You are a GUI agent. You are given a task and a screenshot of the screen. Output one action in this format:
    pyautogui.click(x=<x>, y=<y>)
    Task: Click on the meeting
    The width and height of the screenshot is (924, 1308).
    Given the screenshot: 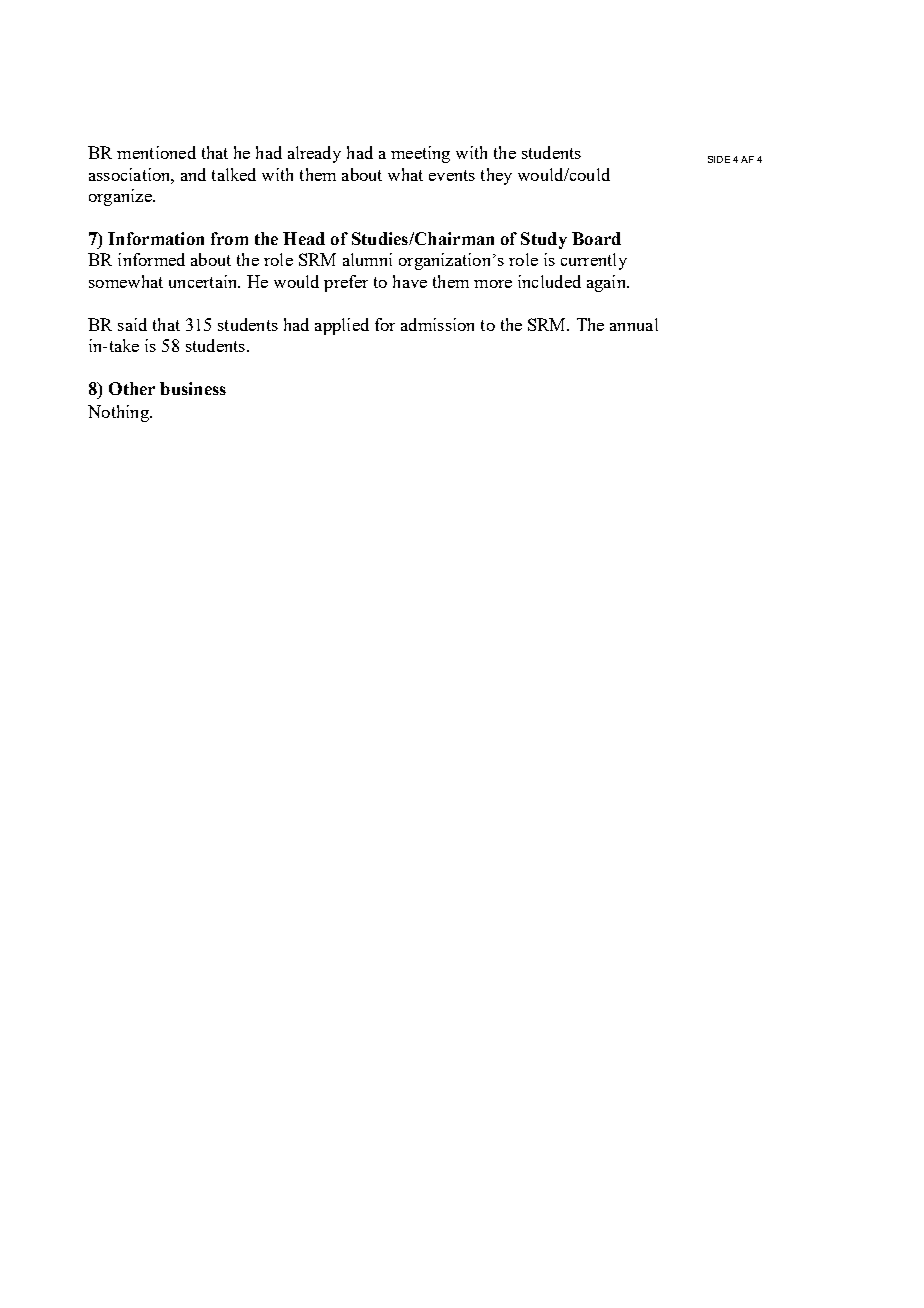 What is the action you would take?
    pyautogui.click(x=420, y=154)
